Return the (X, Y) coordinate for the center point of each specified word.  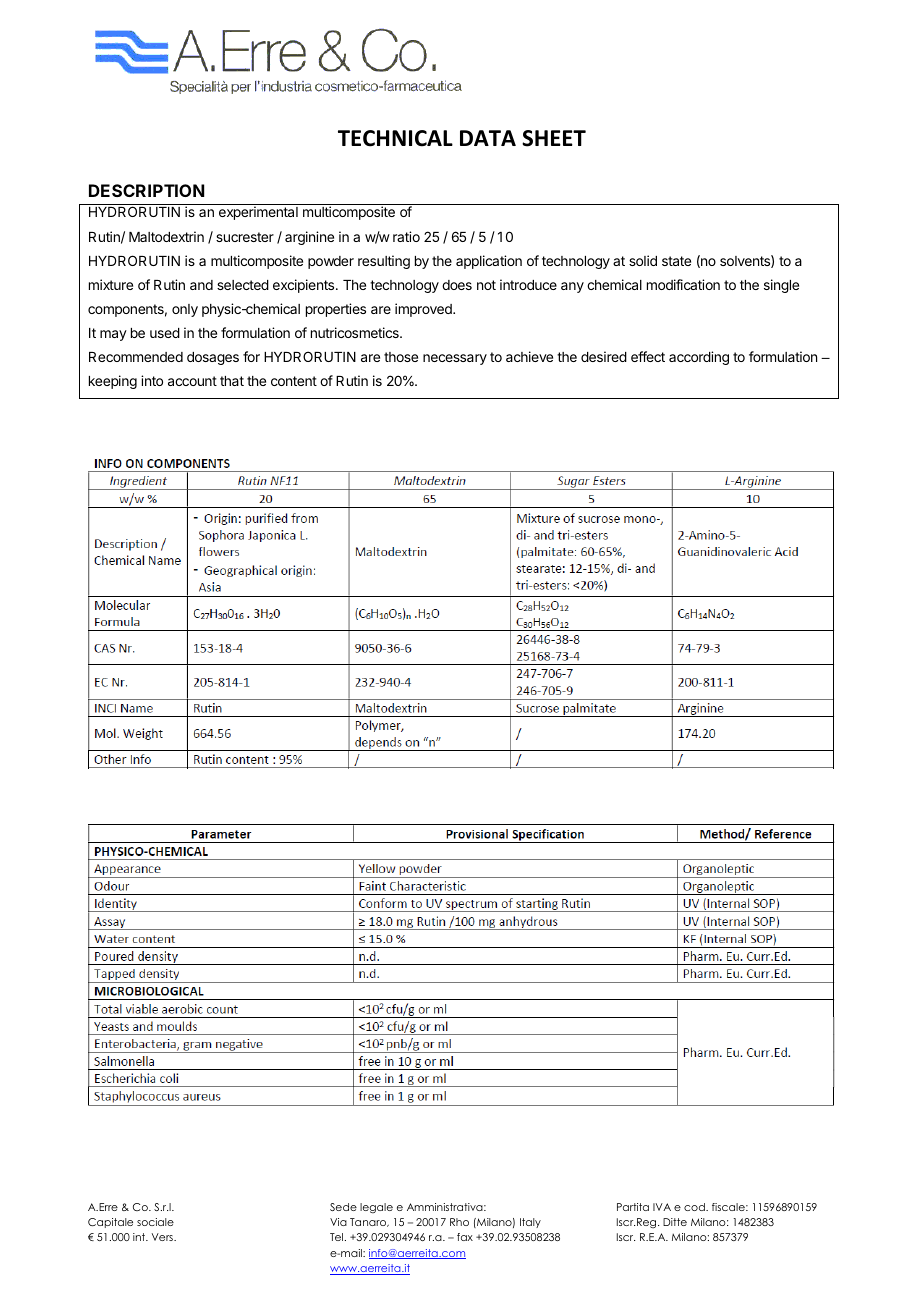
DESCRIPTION (146, 190)
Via (338, 1222)
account (192, 381)
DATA (488, 138)
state (676, 261)
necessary (455, 359)
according (699, 358)
